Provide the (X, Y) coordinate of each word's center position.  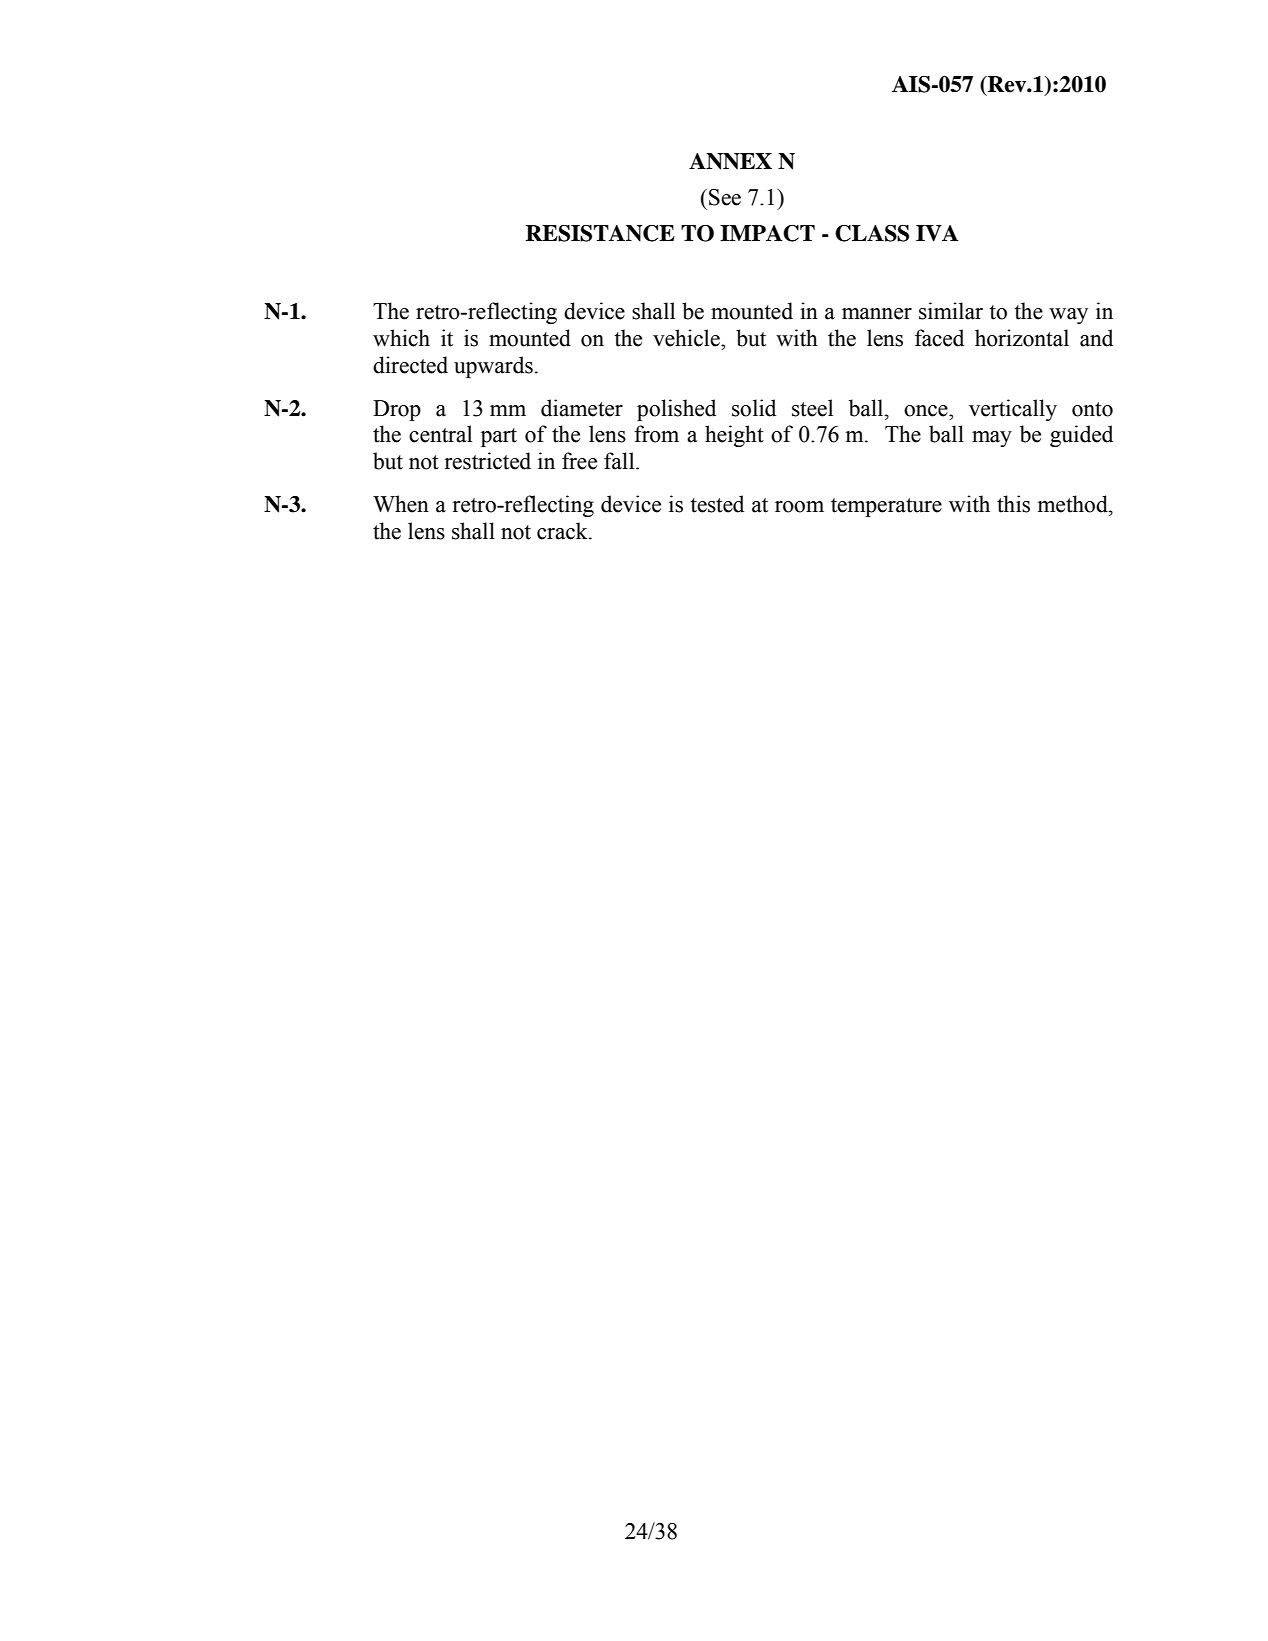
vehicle (687, 338)
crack (563, 531)
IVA (937, 233)
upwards (493, 367)
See (725, 197)
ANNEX (730, 161)
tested (717, 504)
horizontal (1022, 338)
